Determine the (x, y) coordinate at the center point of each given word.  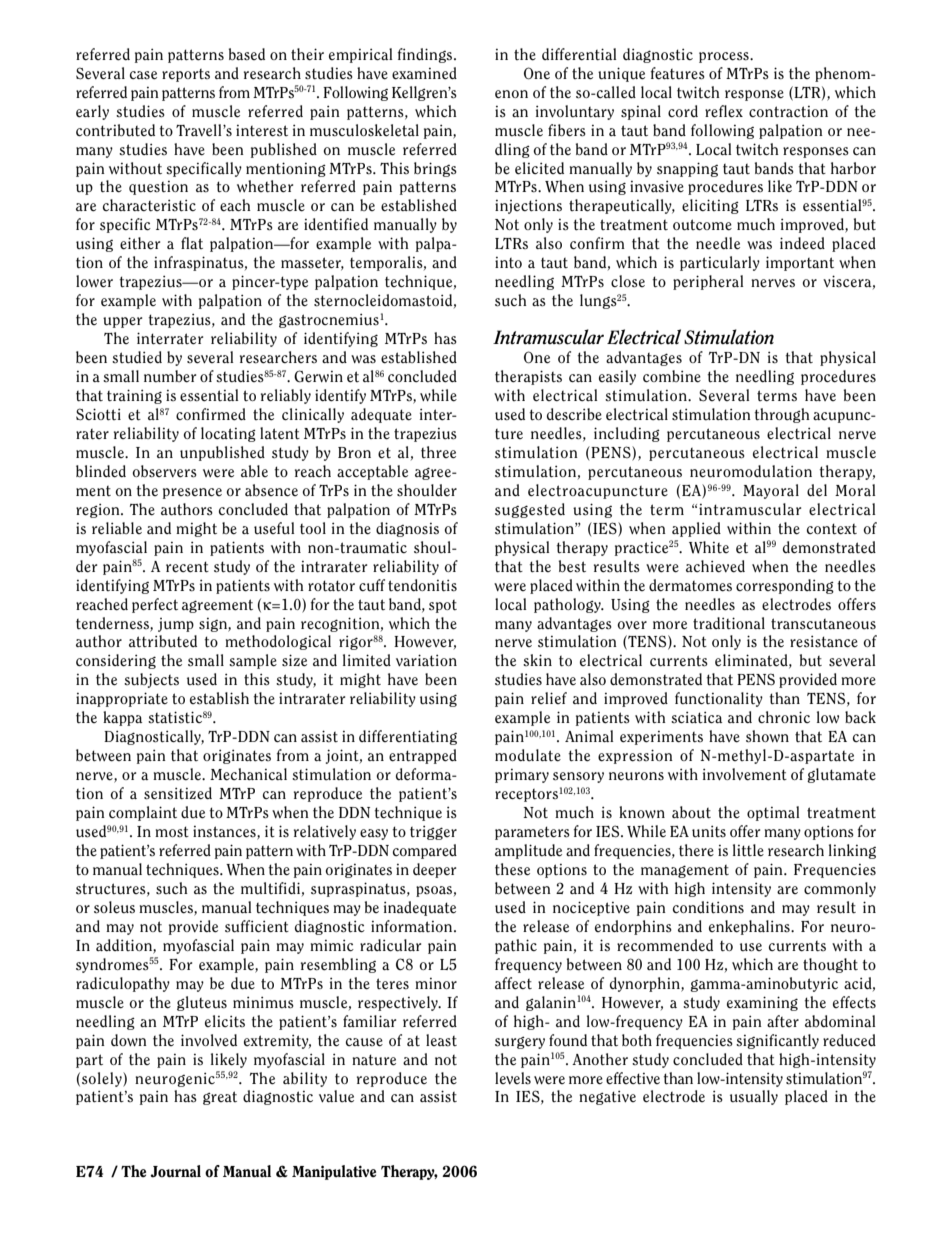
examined (424, 73)
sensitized (178, 793)
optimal (773, 813)
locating (228, 434)
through (782, 415)
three (438, 452)
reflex (724, 111)
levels (513, 1078)
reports (186, 75)
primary (522, 776)
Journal (175, 1171)
